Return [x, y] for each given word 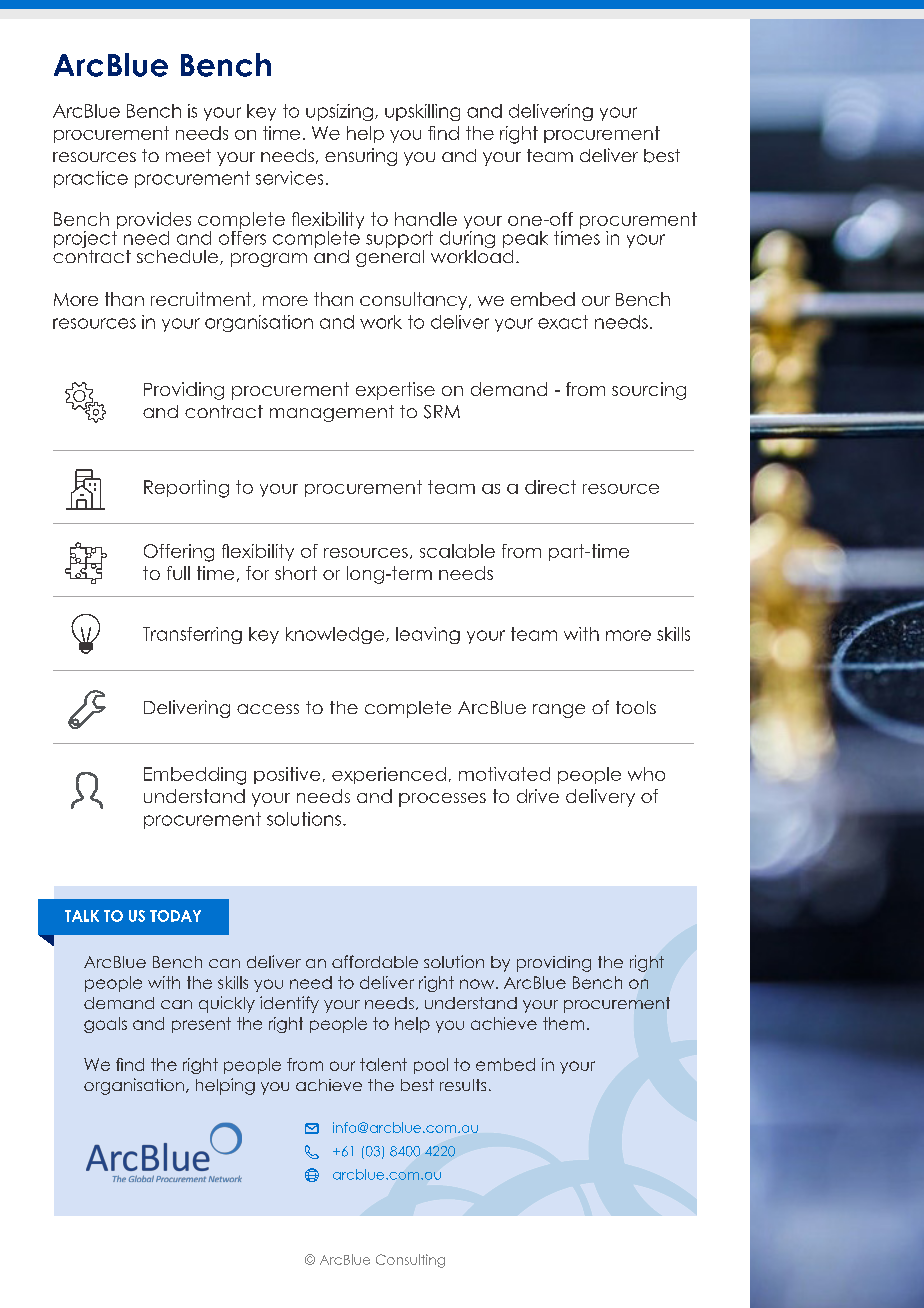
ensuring [361, 157]
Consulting [410, 1261]
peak [525, 239]
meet [188, 155]
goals [105, 1025]
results [463, 1085]
